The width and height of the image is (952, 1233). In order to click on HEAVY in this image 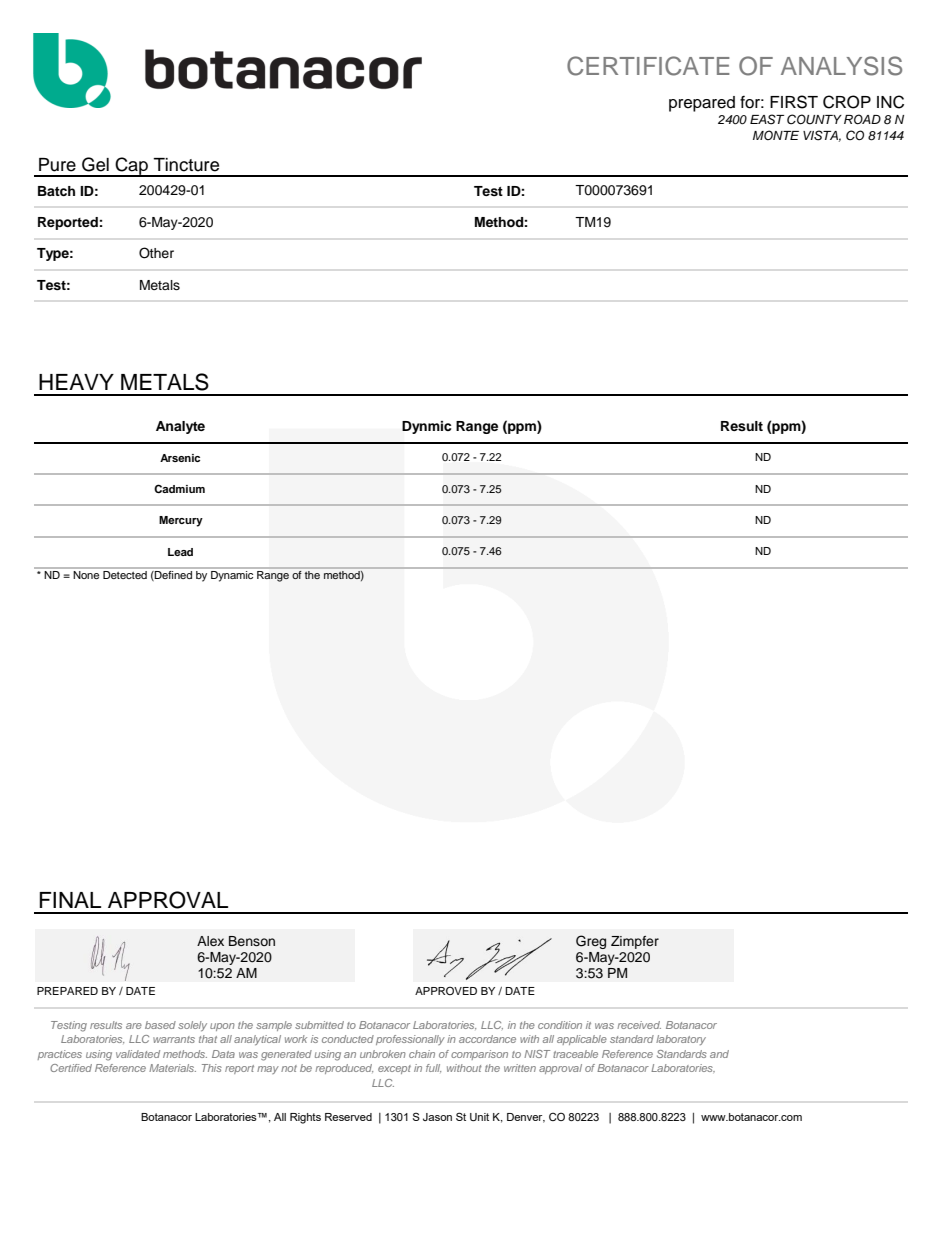, I will do `click(76, 382)`.
